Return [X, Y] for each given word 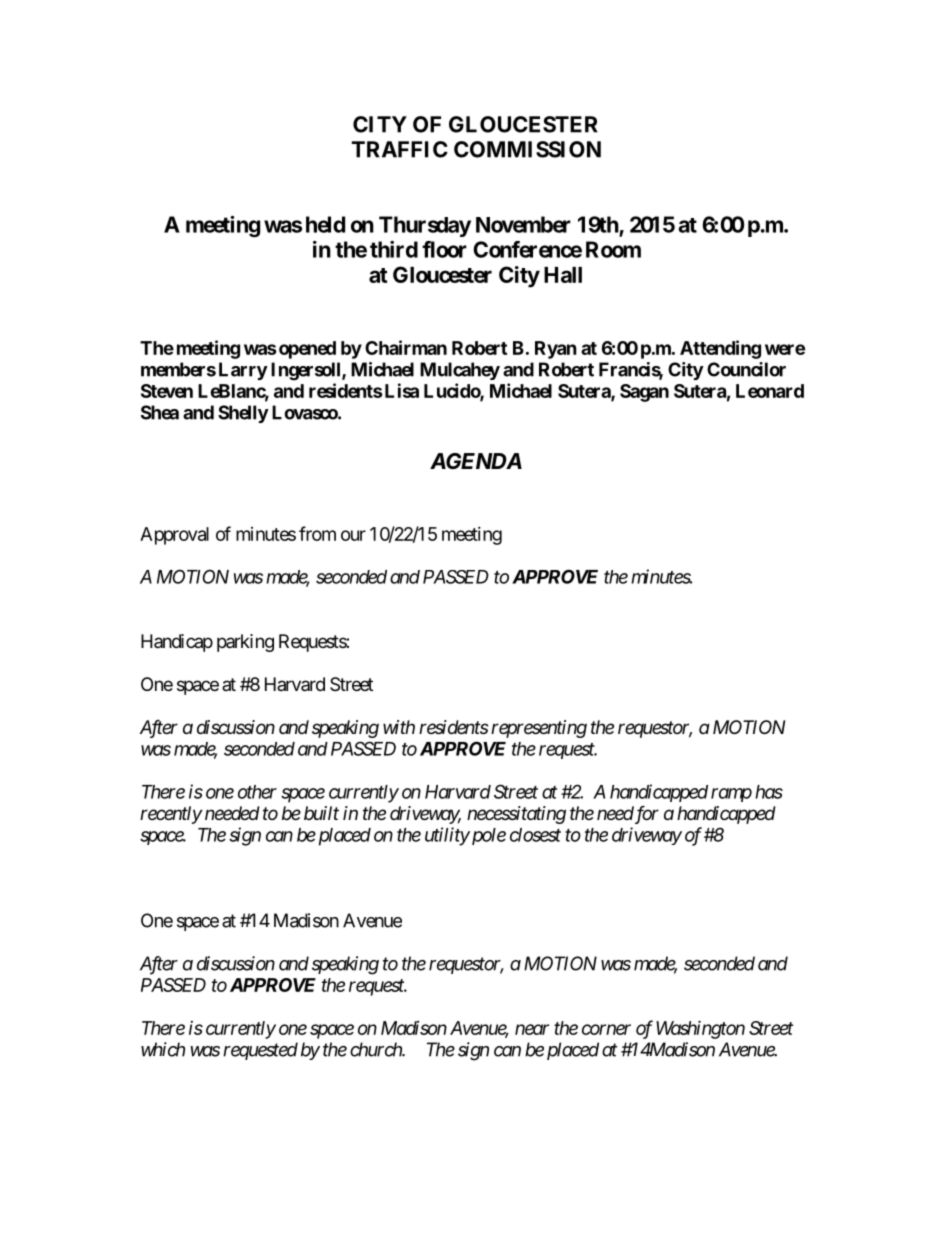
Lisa [400, 390]
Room [613, 249]
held [325, 224]
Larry [243, 371]
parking [245, 643]
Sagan [644, 393]
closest [535, 835]
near [532, 1029]
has [769, 792]
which [163, 1049]
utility [447, 836]
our [353, 535]
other [257, 792]
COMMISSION [527, 149]
